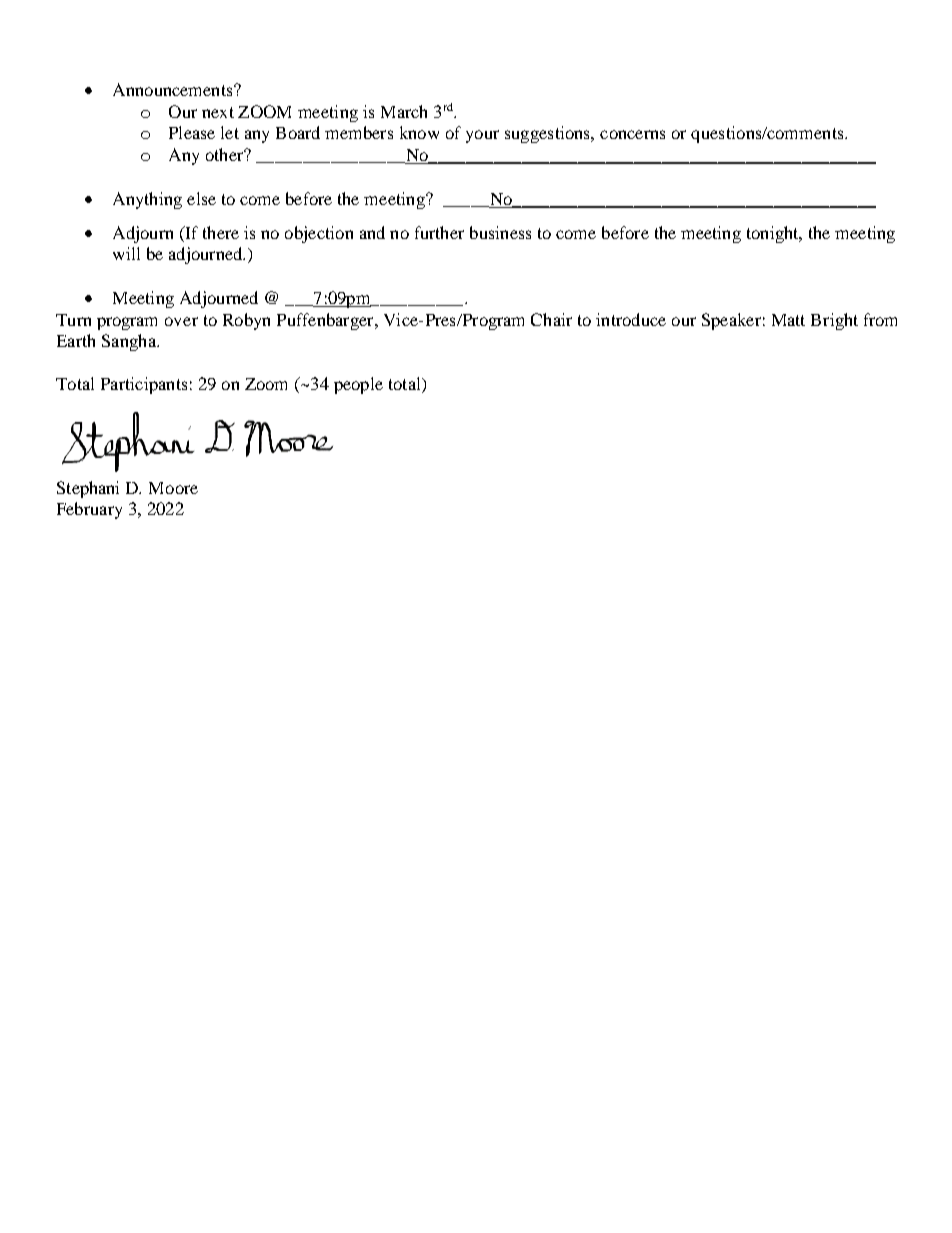  Describe the element at coordinates (173, 488) in the image. I see `Moore` at that location.
